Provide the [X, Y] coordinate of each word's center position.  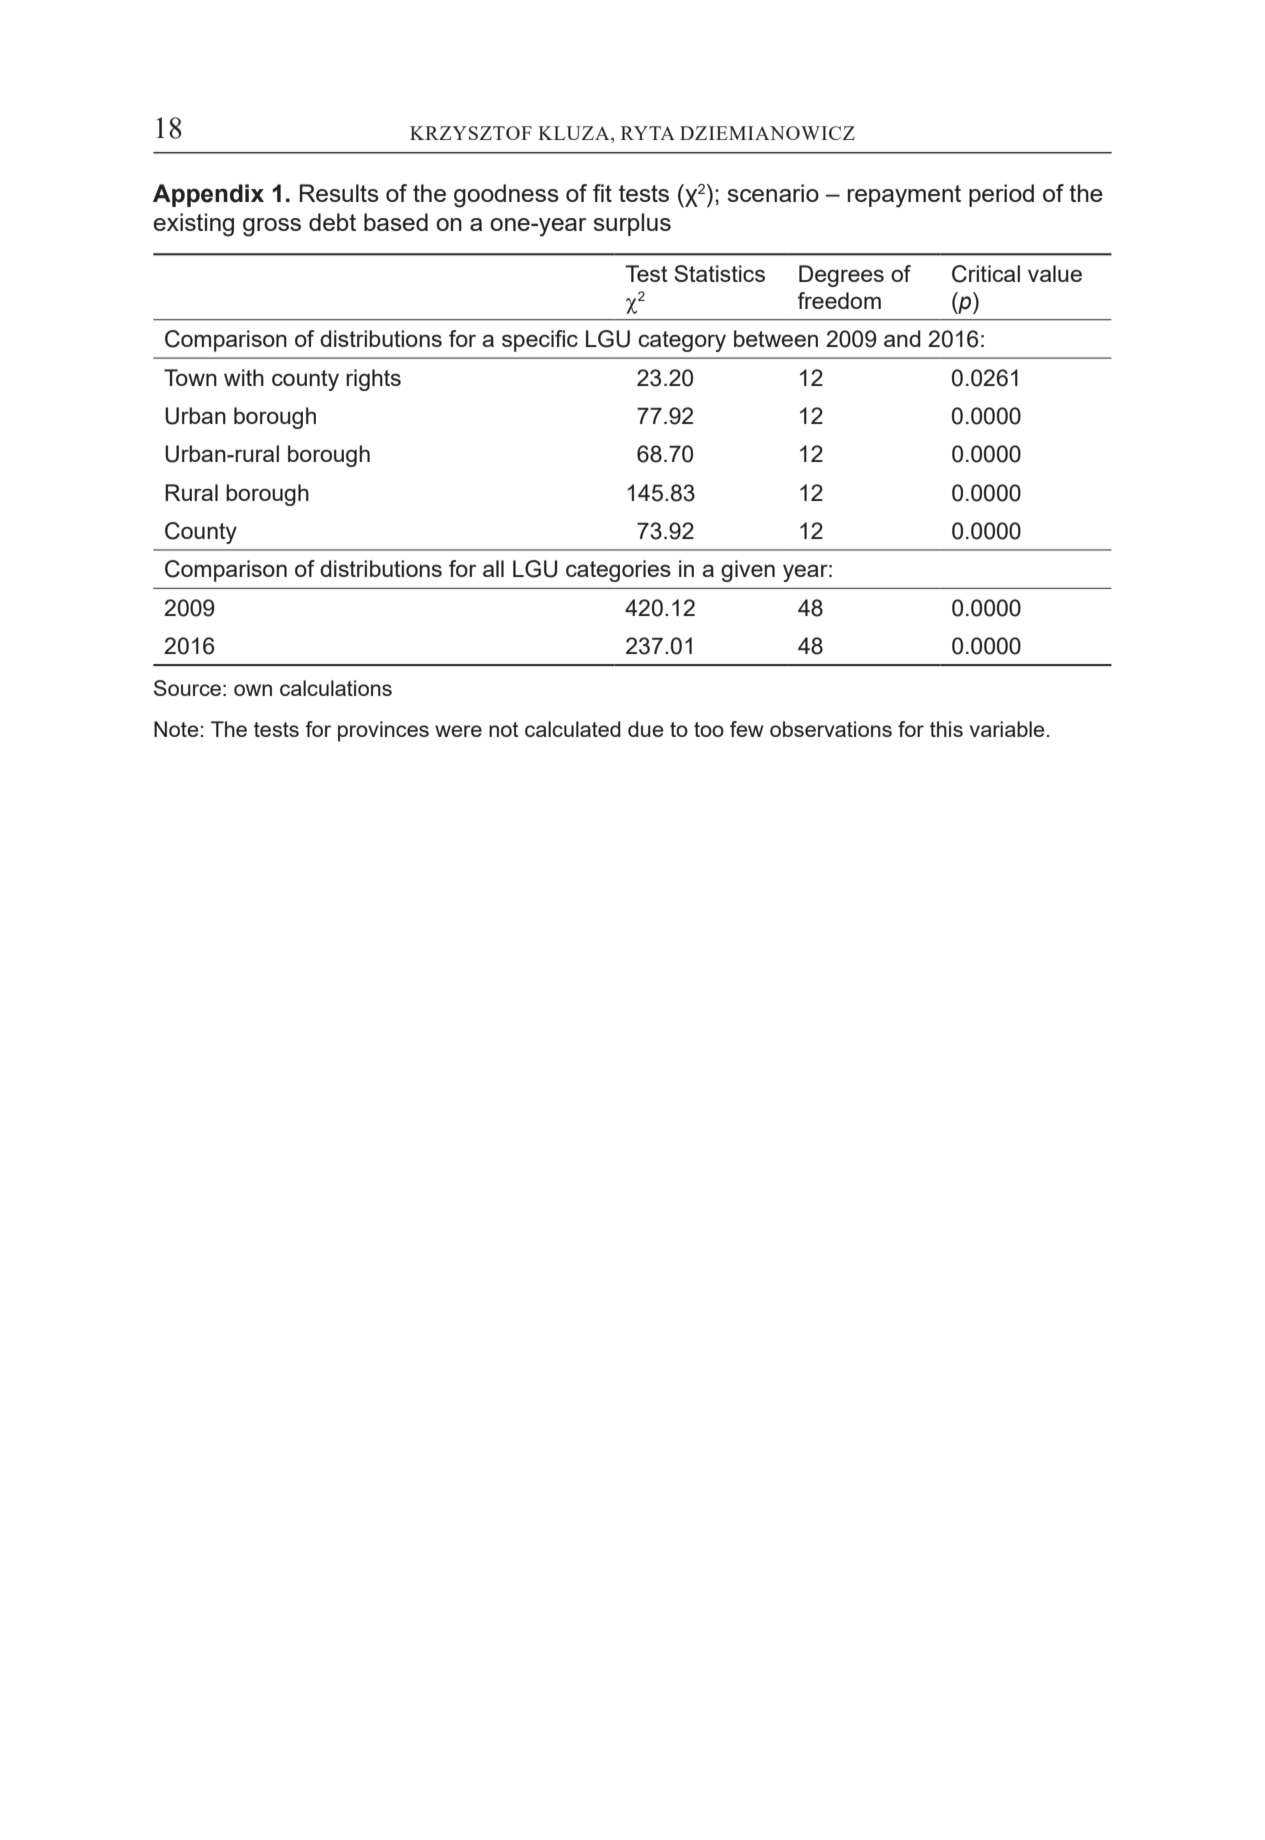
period [1001, 195]
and [902, 338]
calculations [336, 688]
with [244, 377]
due [646, 729]
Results [339, 193]
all [493, 568]
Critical [986, 274]
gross [272, 227]
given [748, 571]
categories [618, 571]
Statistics [719, 273]
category [682, 341]
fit [602, 193]
